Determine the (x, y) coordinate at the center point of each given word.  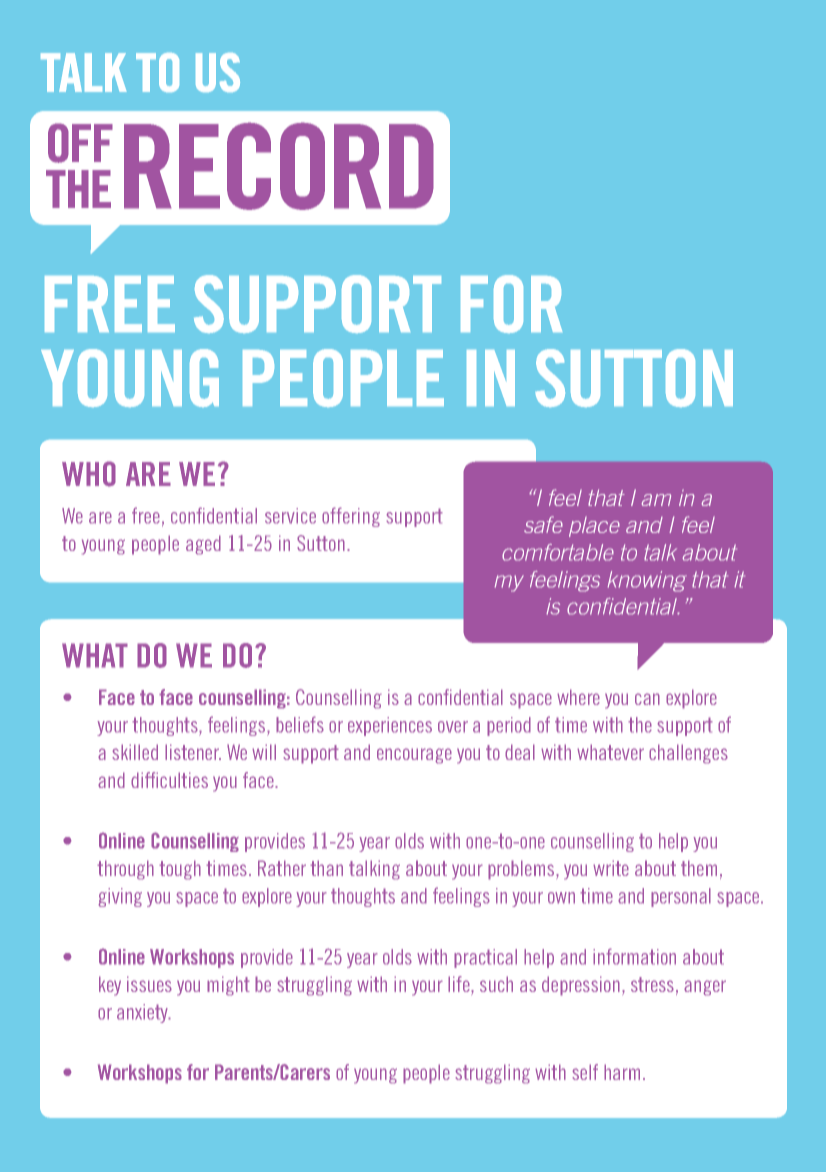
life (460, 985)
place (594, 526)
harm (622, 1072)
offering (351, 517)
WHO (89, 474)
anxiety (143, 1013)
